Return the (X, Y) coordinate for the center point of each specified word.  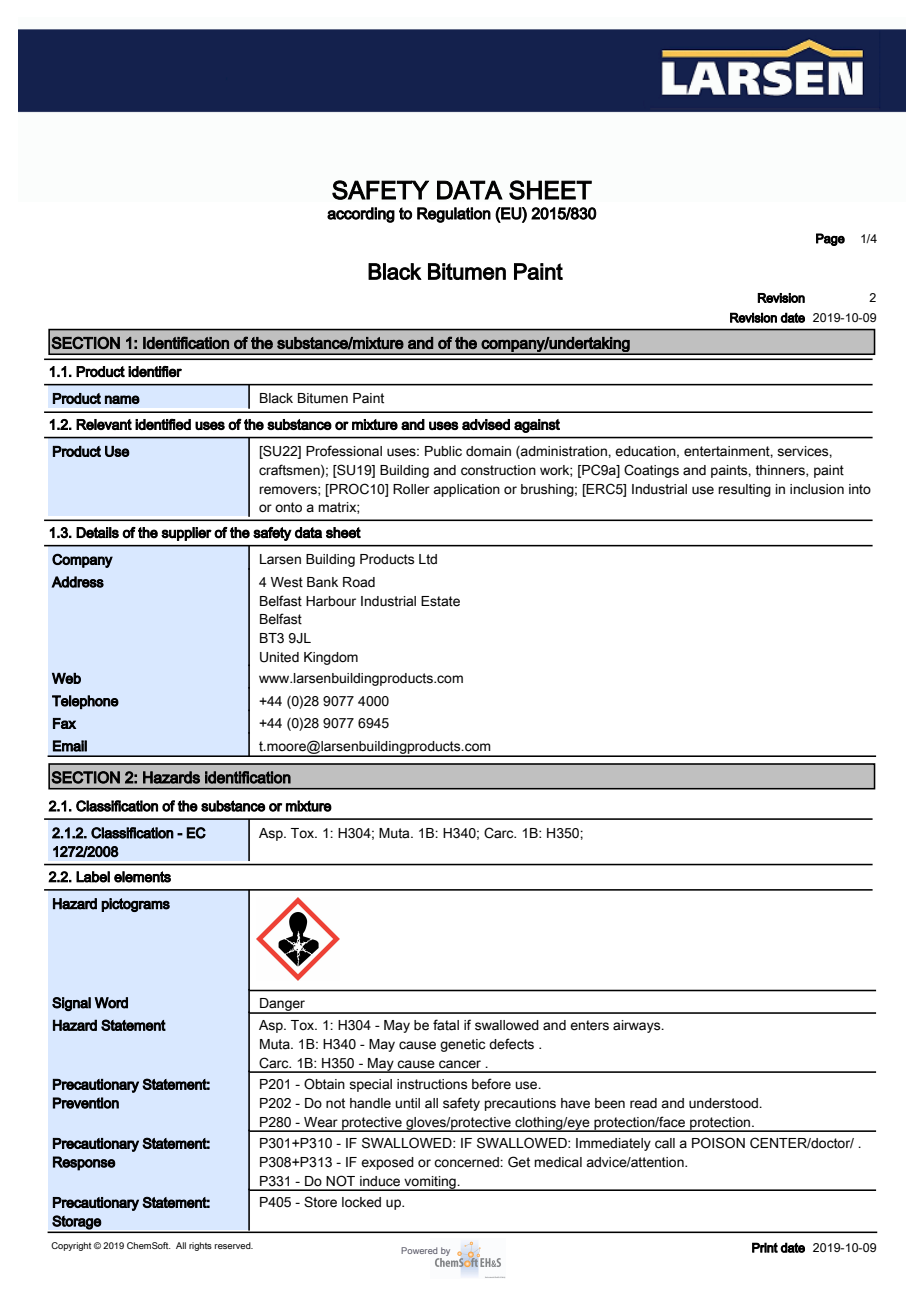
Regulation (454, 215)
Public (443, 451)
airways (638, 1026)
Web (66, 678)
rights (200, 1246)
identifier (155, 372)
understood (724, 1103)
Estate (440, 601)
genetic (462, 1045)
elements (142, 877)
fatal (446, 1025)
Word (111, 1003)
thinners (781, 471)
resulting (744, 490)
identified (163, 424)
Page (830, 239)
